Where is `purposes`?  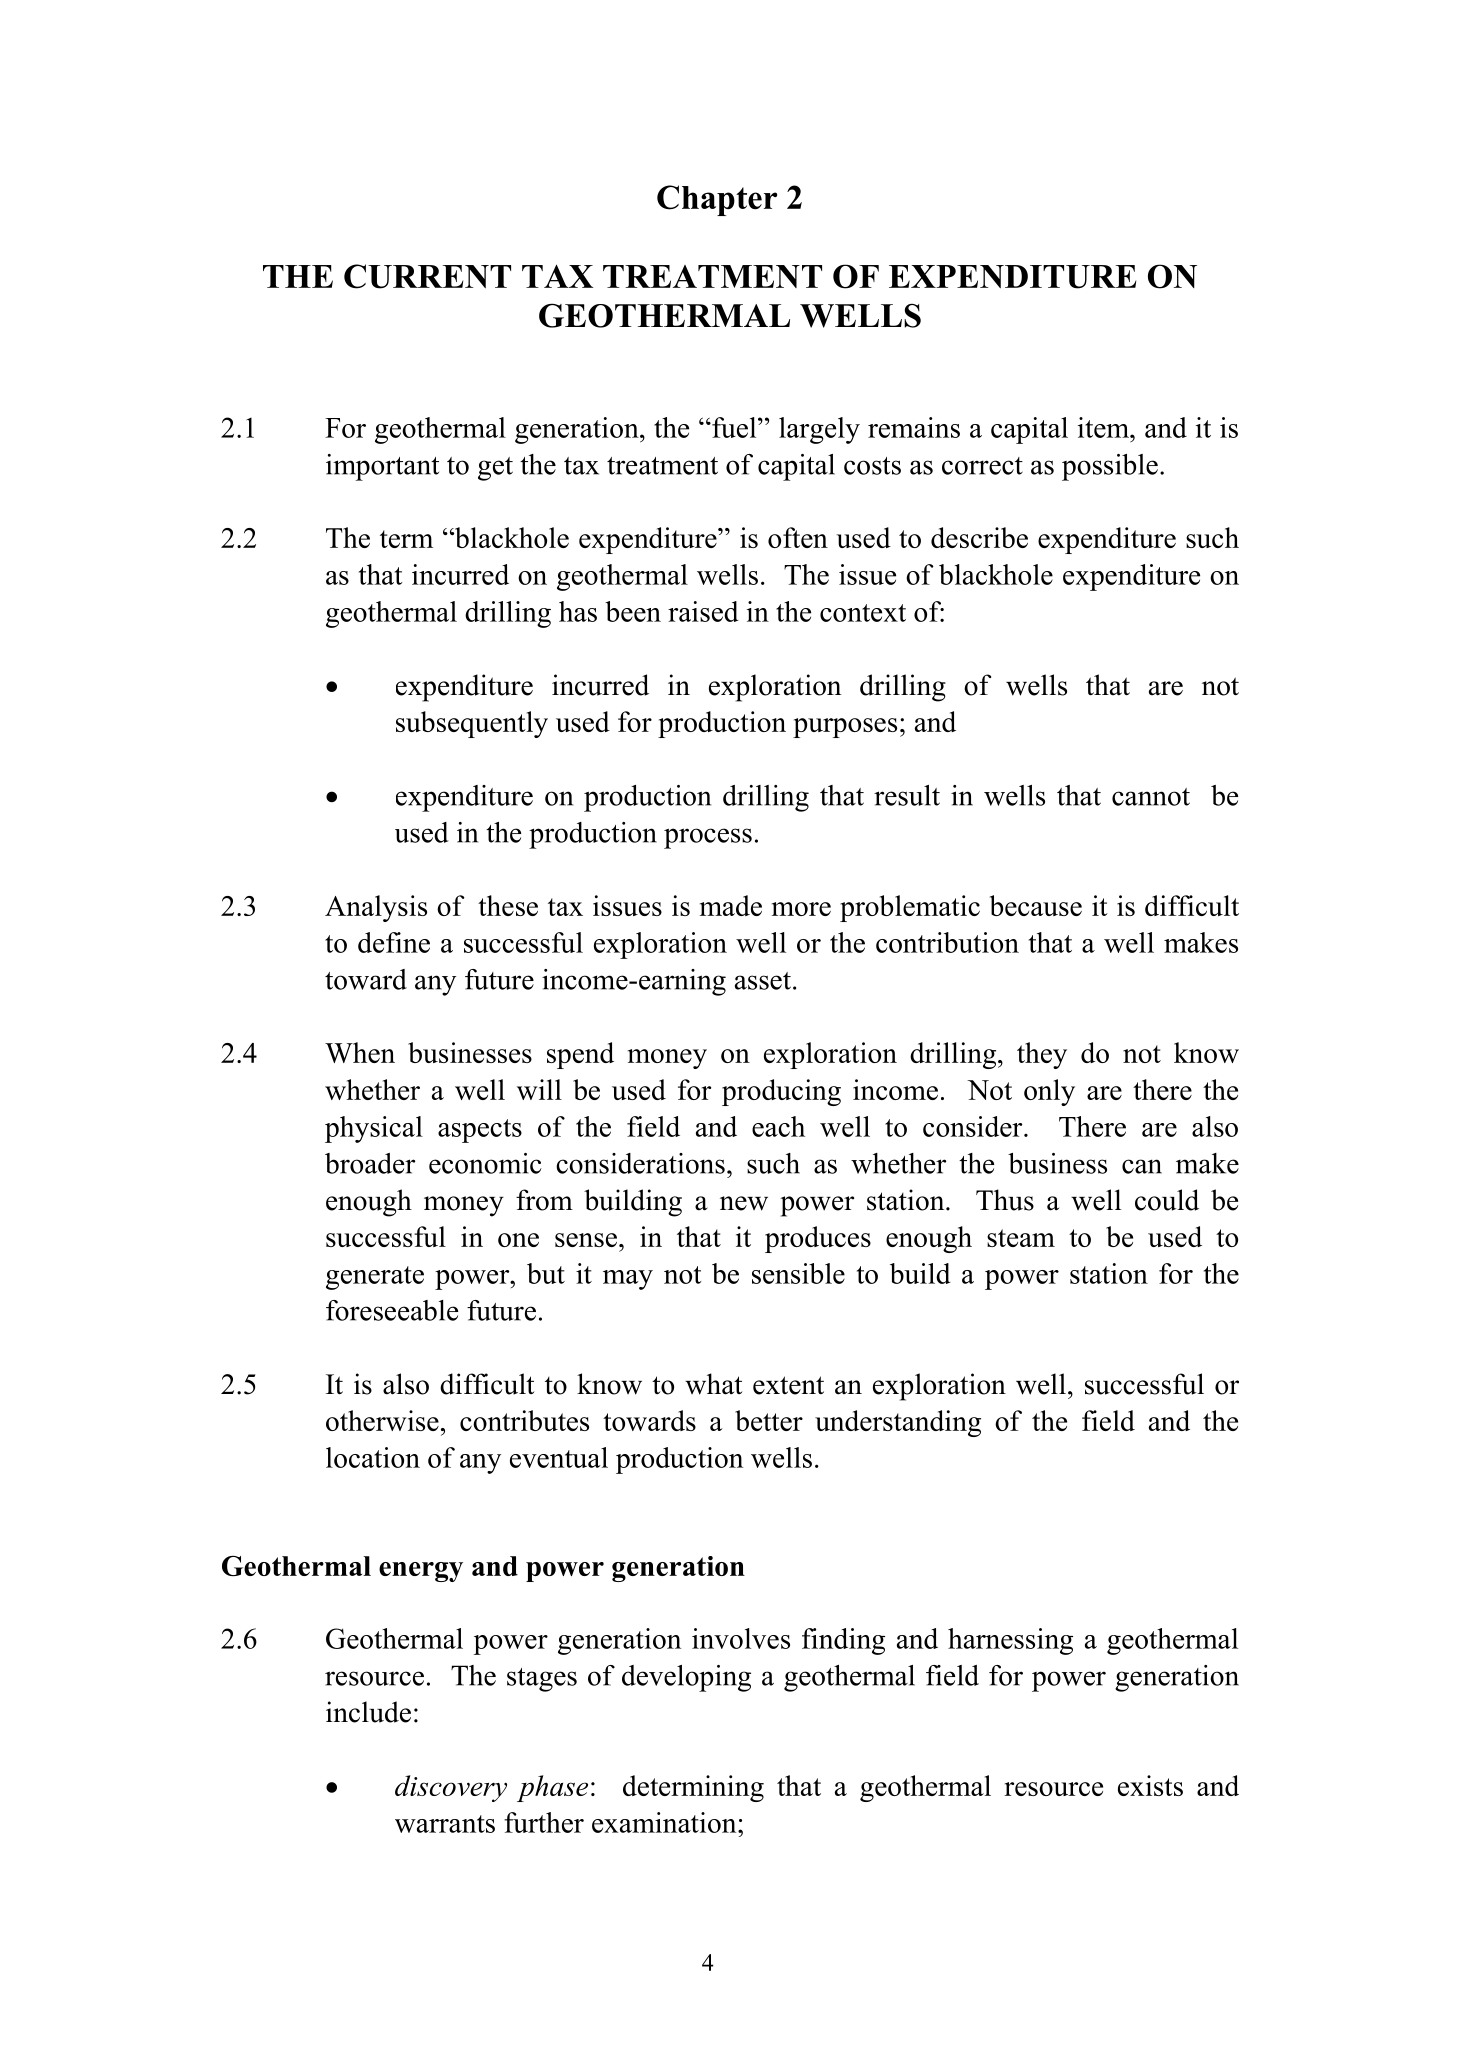 purposes is located at coordinates (845, 728).
